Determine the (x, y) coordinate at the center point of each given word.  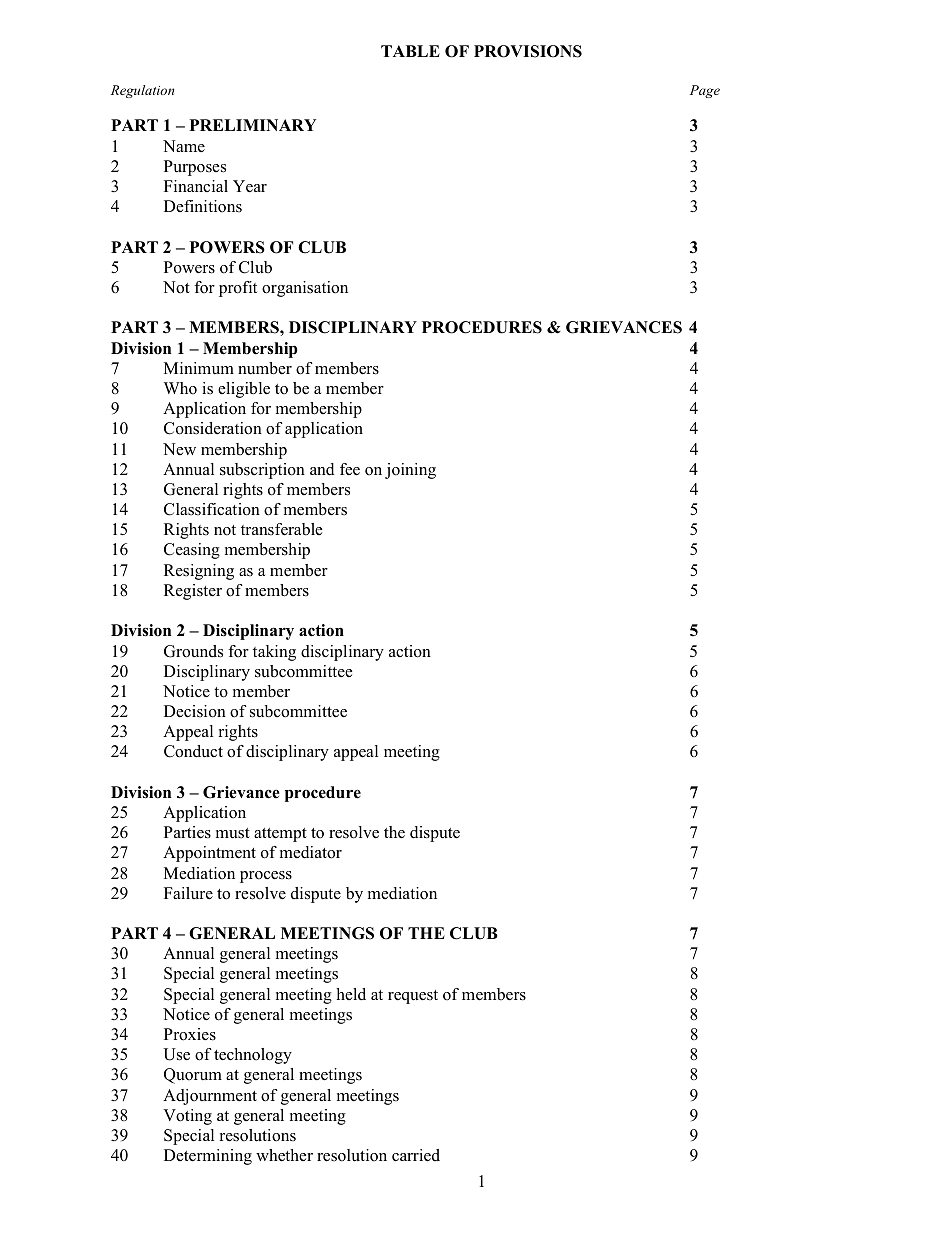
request (413, 997)
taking (274, 653)
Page (705, 91)
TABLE (410, 51)
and (322, 469)
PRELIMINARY (253, 125)
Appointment (209, 854)
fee (350, 469)
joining (410, 471)
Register (193, 592)
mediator (311, 852)
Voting (187, 1117)
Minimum (199, 368)
